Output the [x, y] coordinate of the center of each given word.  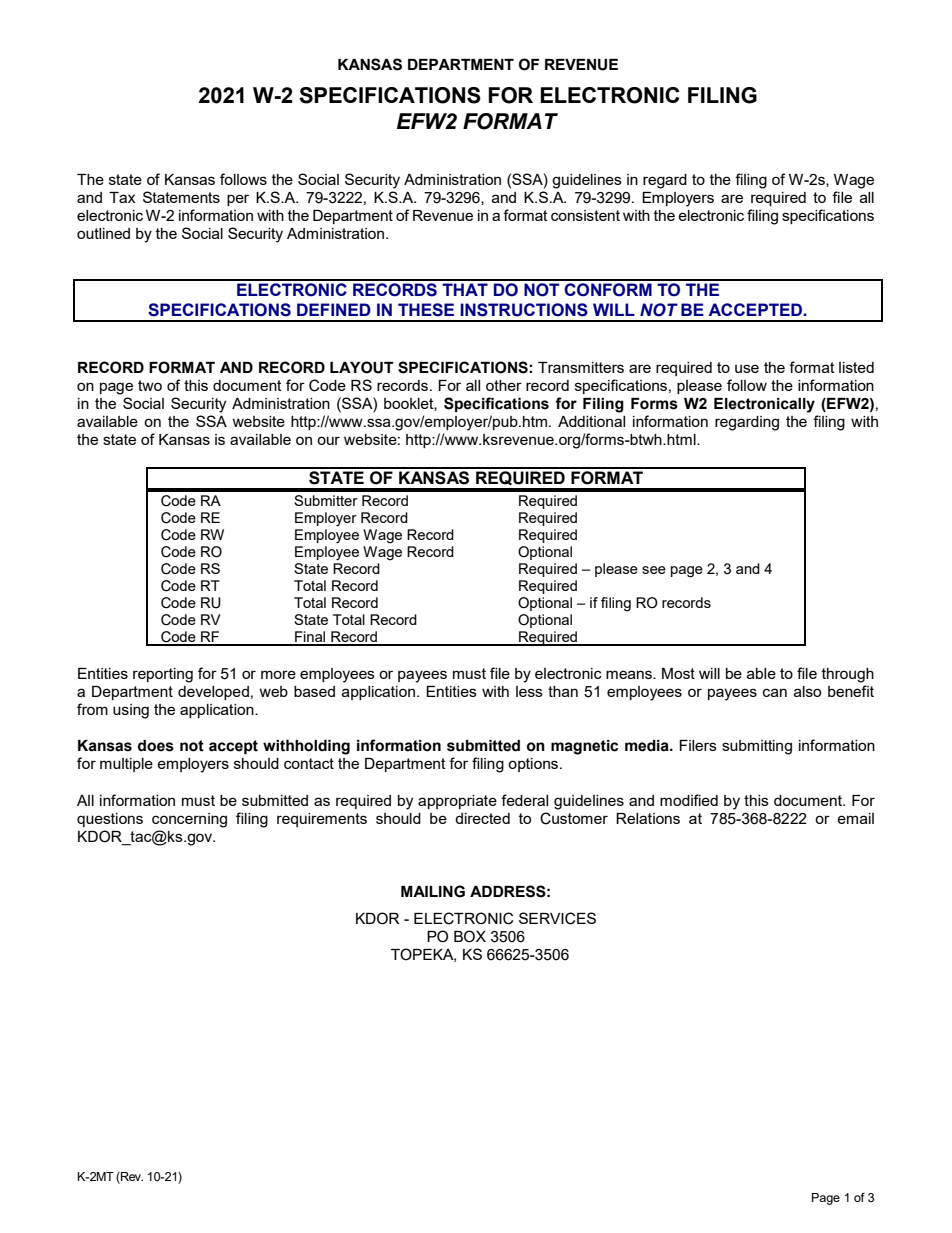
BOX [470, 936]
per [238, 200]
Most [678, 673]
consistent [585, 215]
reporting [163, 675]
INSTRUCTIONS [524, 310]
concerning [189, 820]
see [654, 570]
